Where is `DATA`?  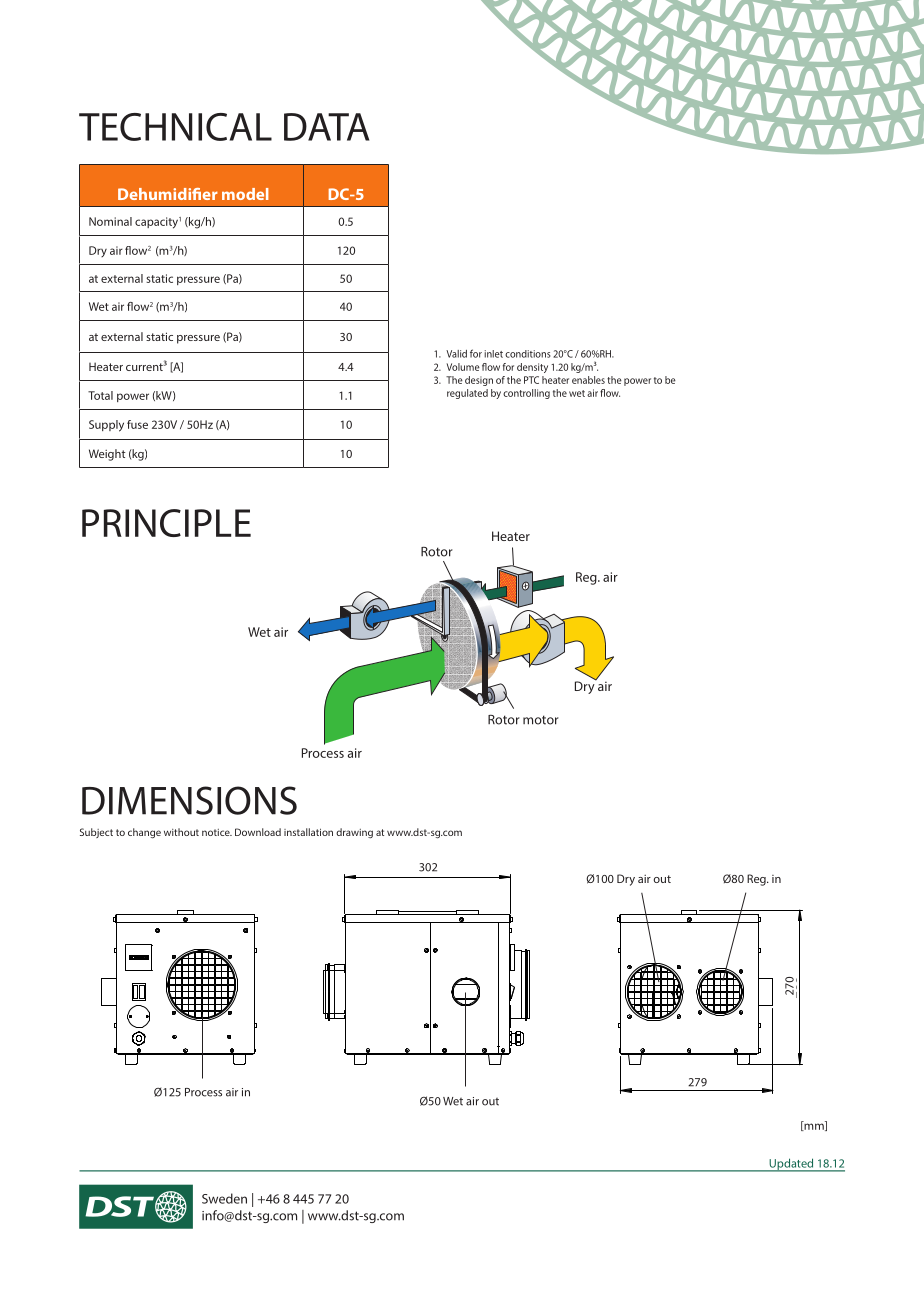
DATA is located at coordinates (326, 127).
